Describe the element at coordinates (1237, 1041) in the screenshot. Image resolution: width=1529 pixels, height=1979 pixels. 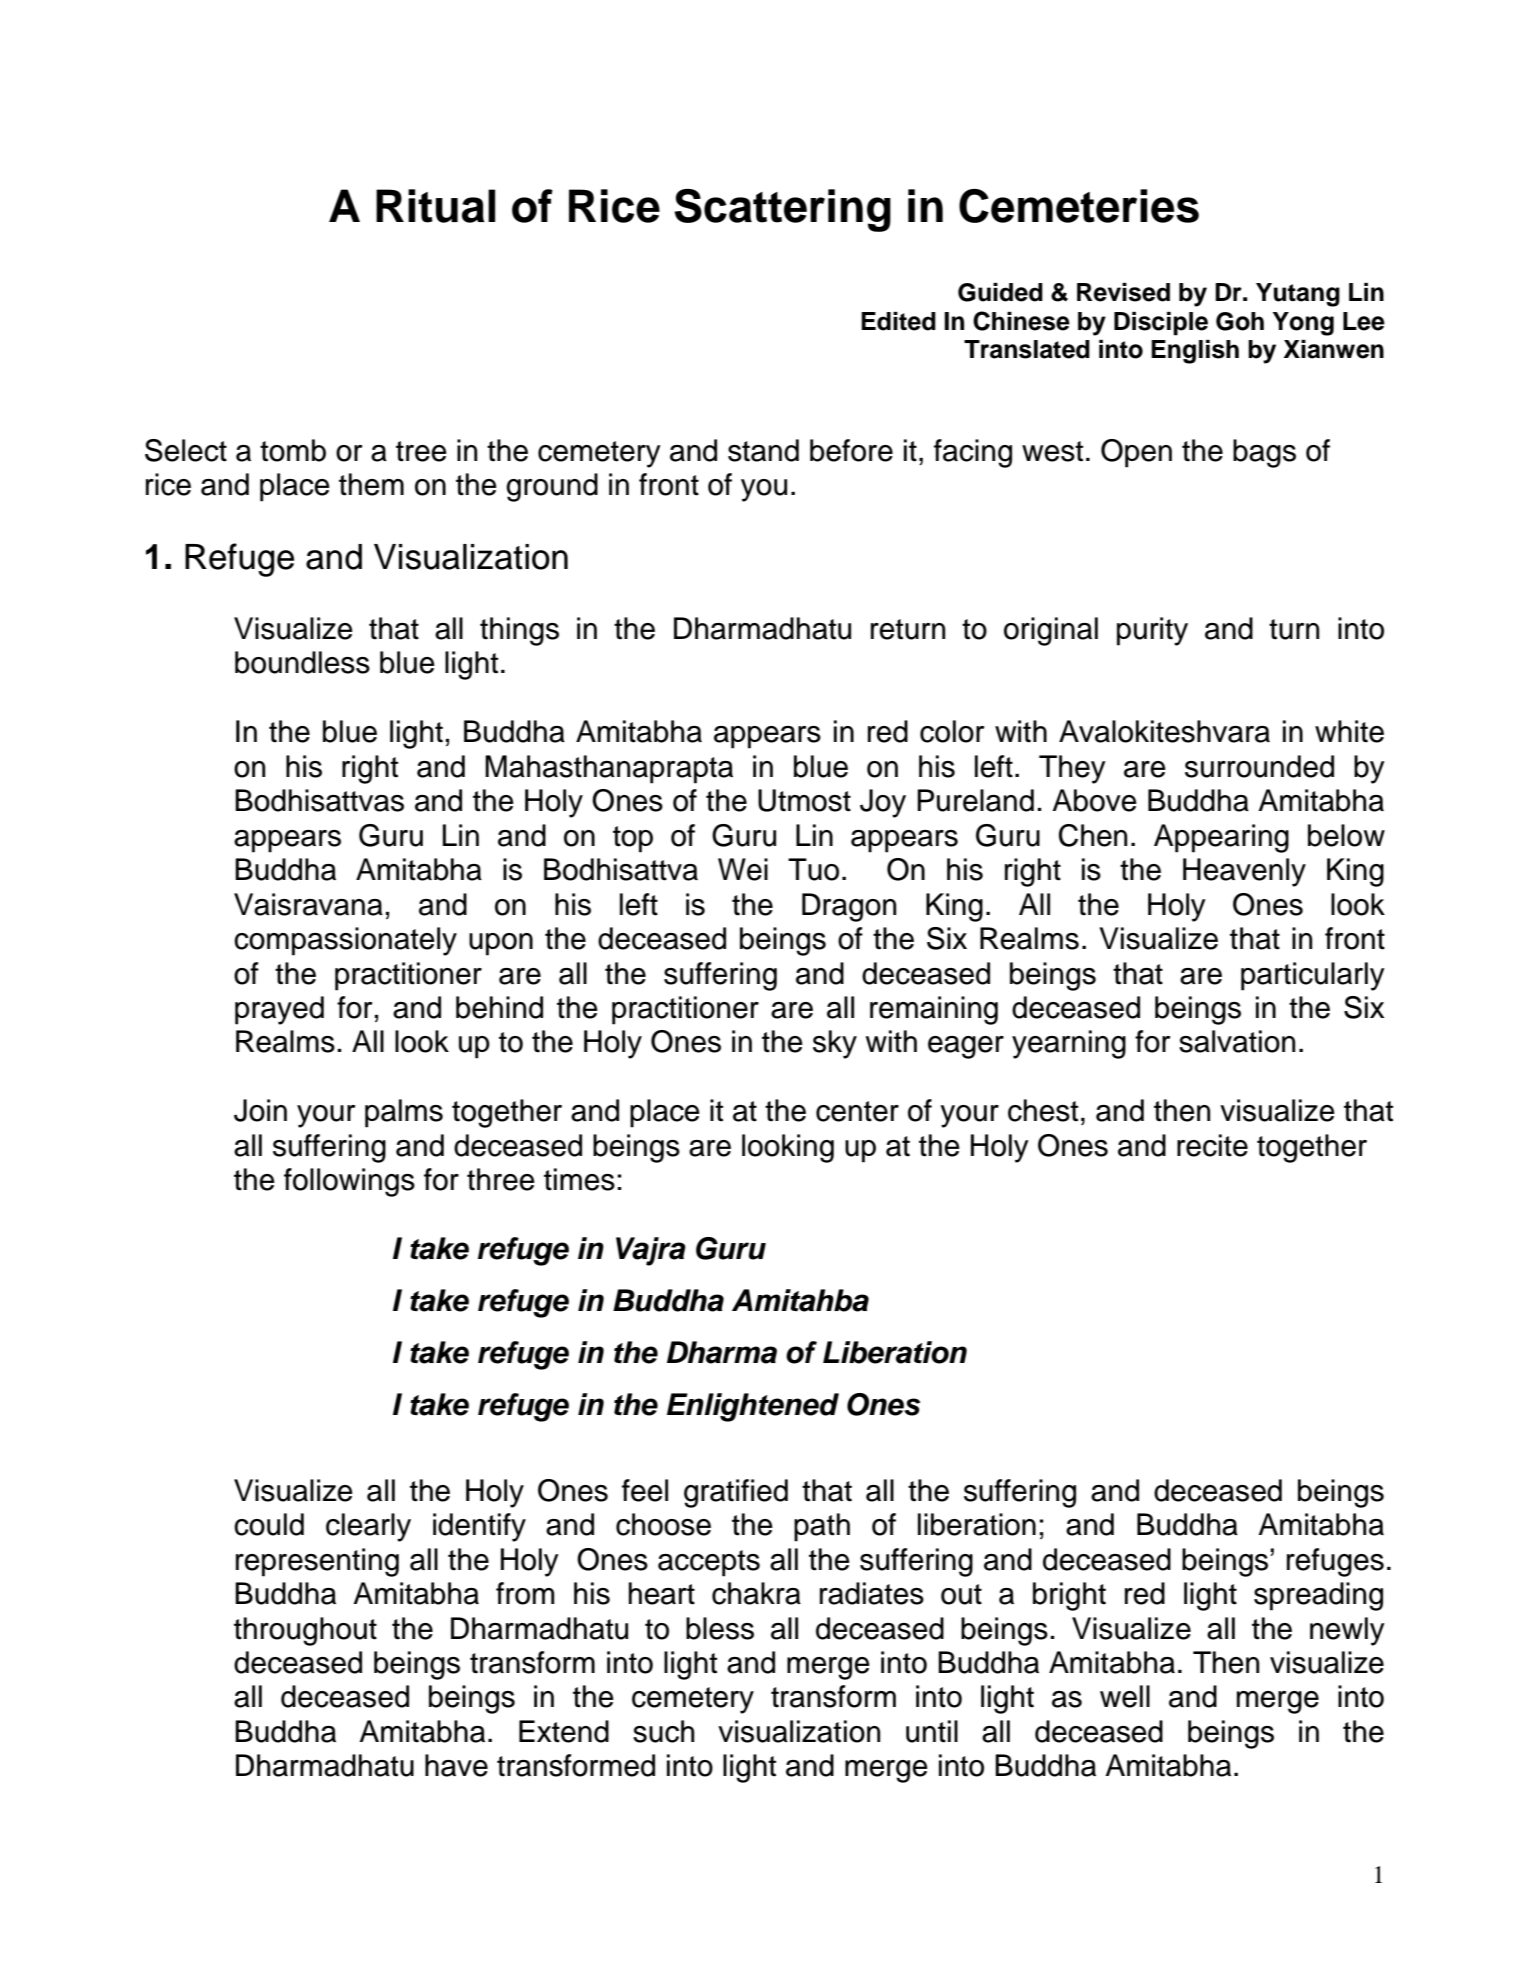
I see `salvation` at that location.
